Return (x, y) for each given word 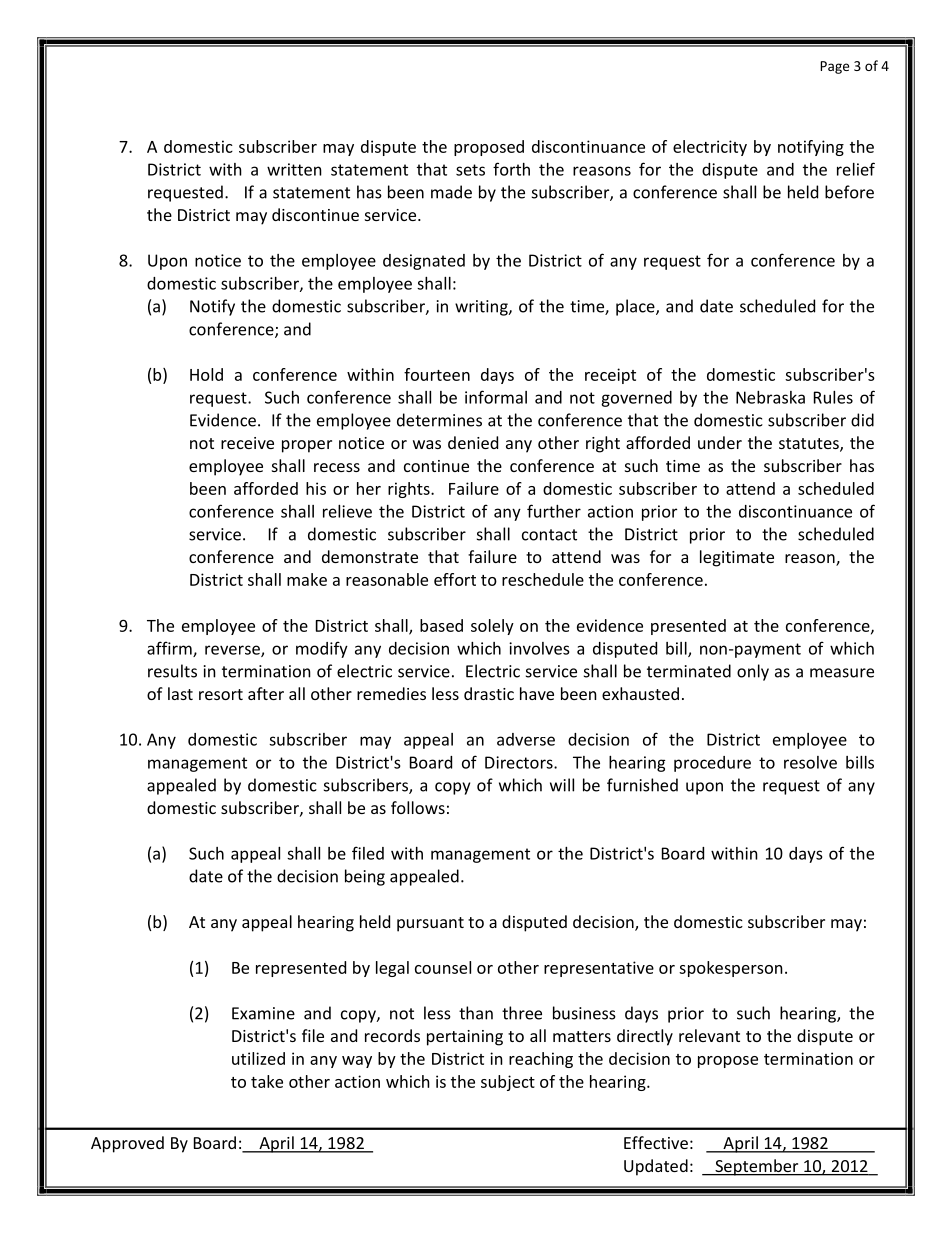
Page (834, 67)
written (294, 169)
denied (473, 442)
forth (511, 169)
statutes (810, 445)
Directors (520, 762)
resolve (810, 762)
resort (221, 694)
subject (508, 1083)
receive (247, 443)
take (267, 1081)
